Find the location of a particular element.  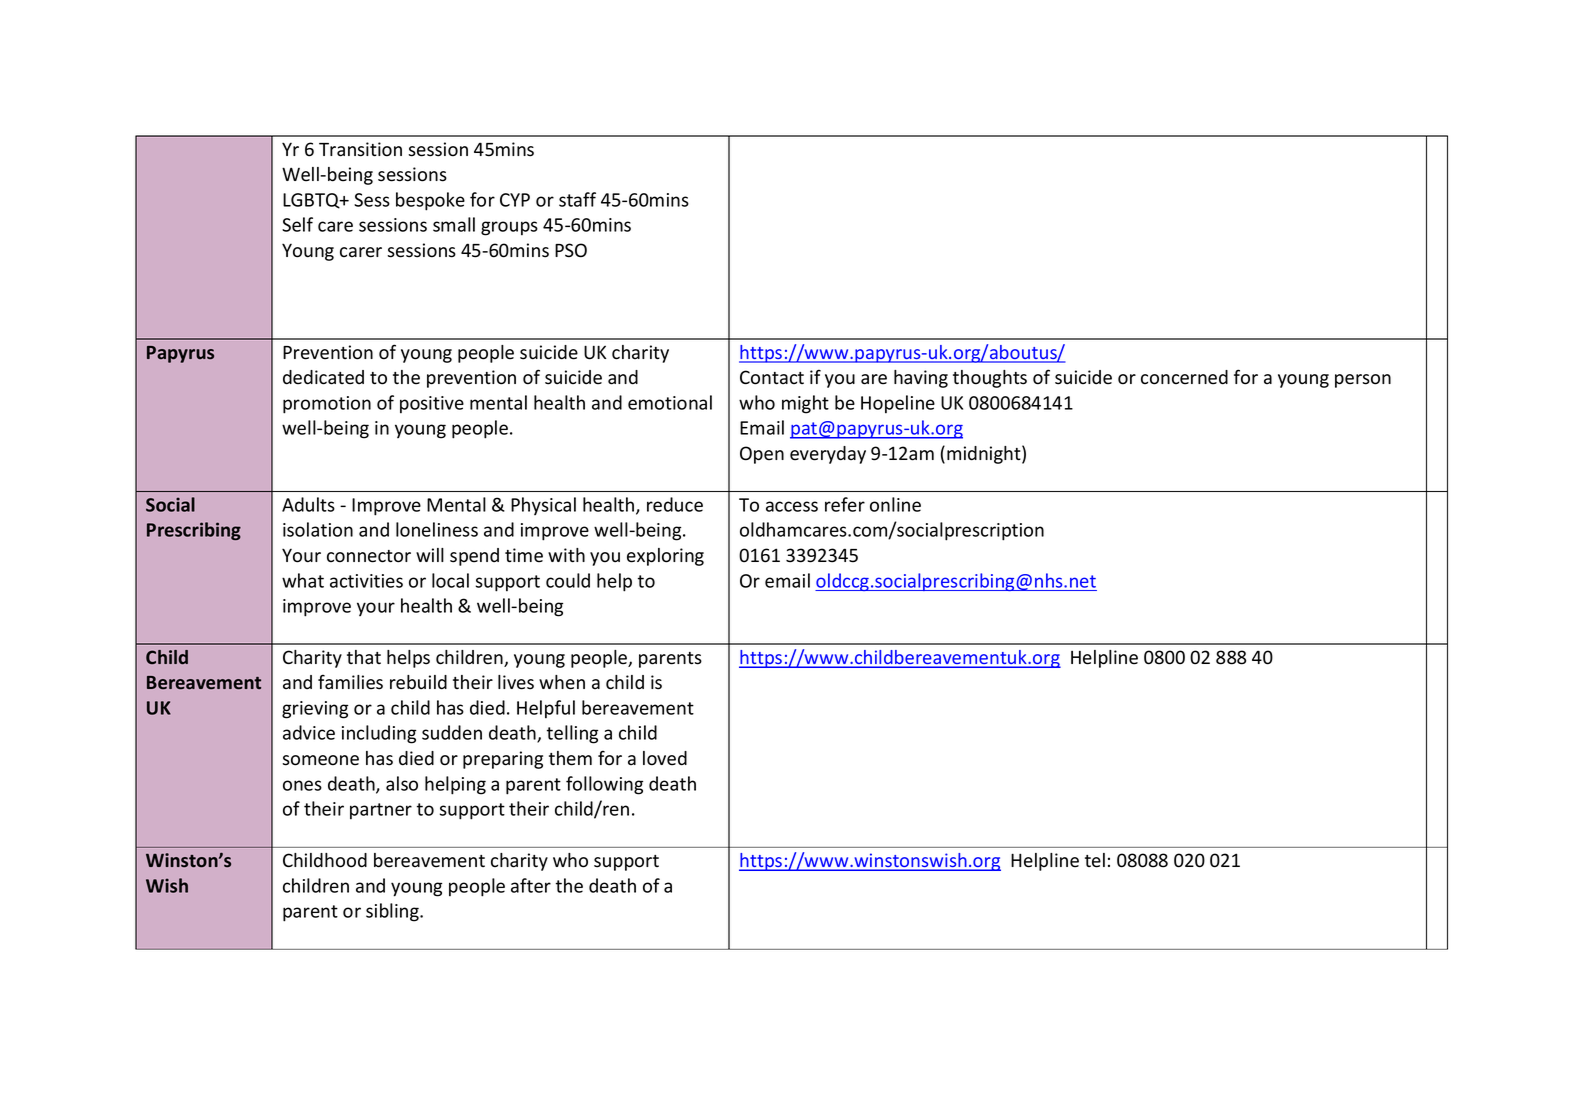

Contact is located at coordinates (772, 377).
